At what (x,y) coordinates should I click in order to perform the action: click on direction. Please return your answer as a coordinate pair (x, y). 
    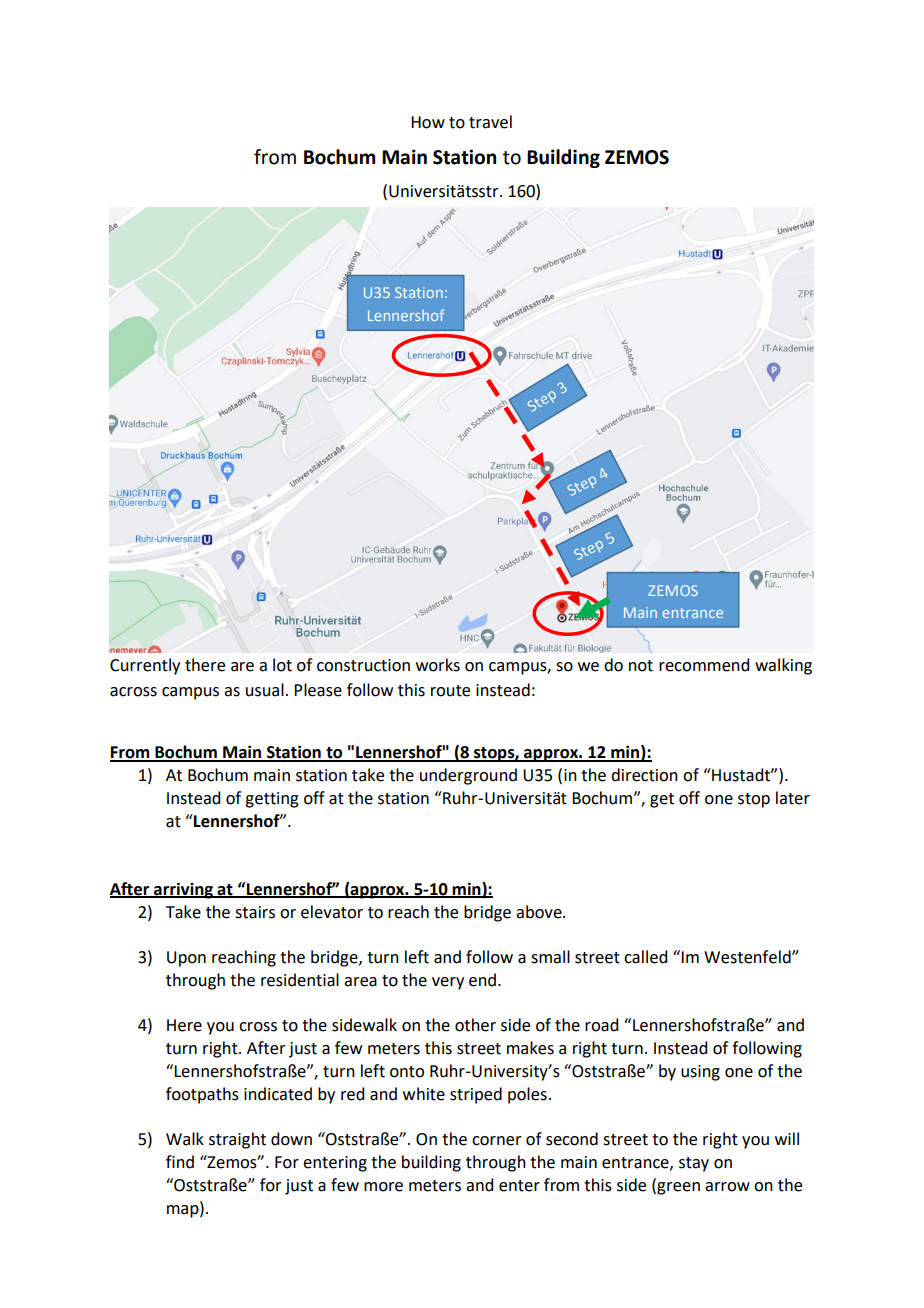
    Looking at the image, I should click on (644, 775).
